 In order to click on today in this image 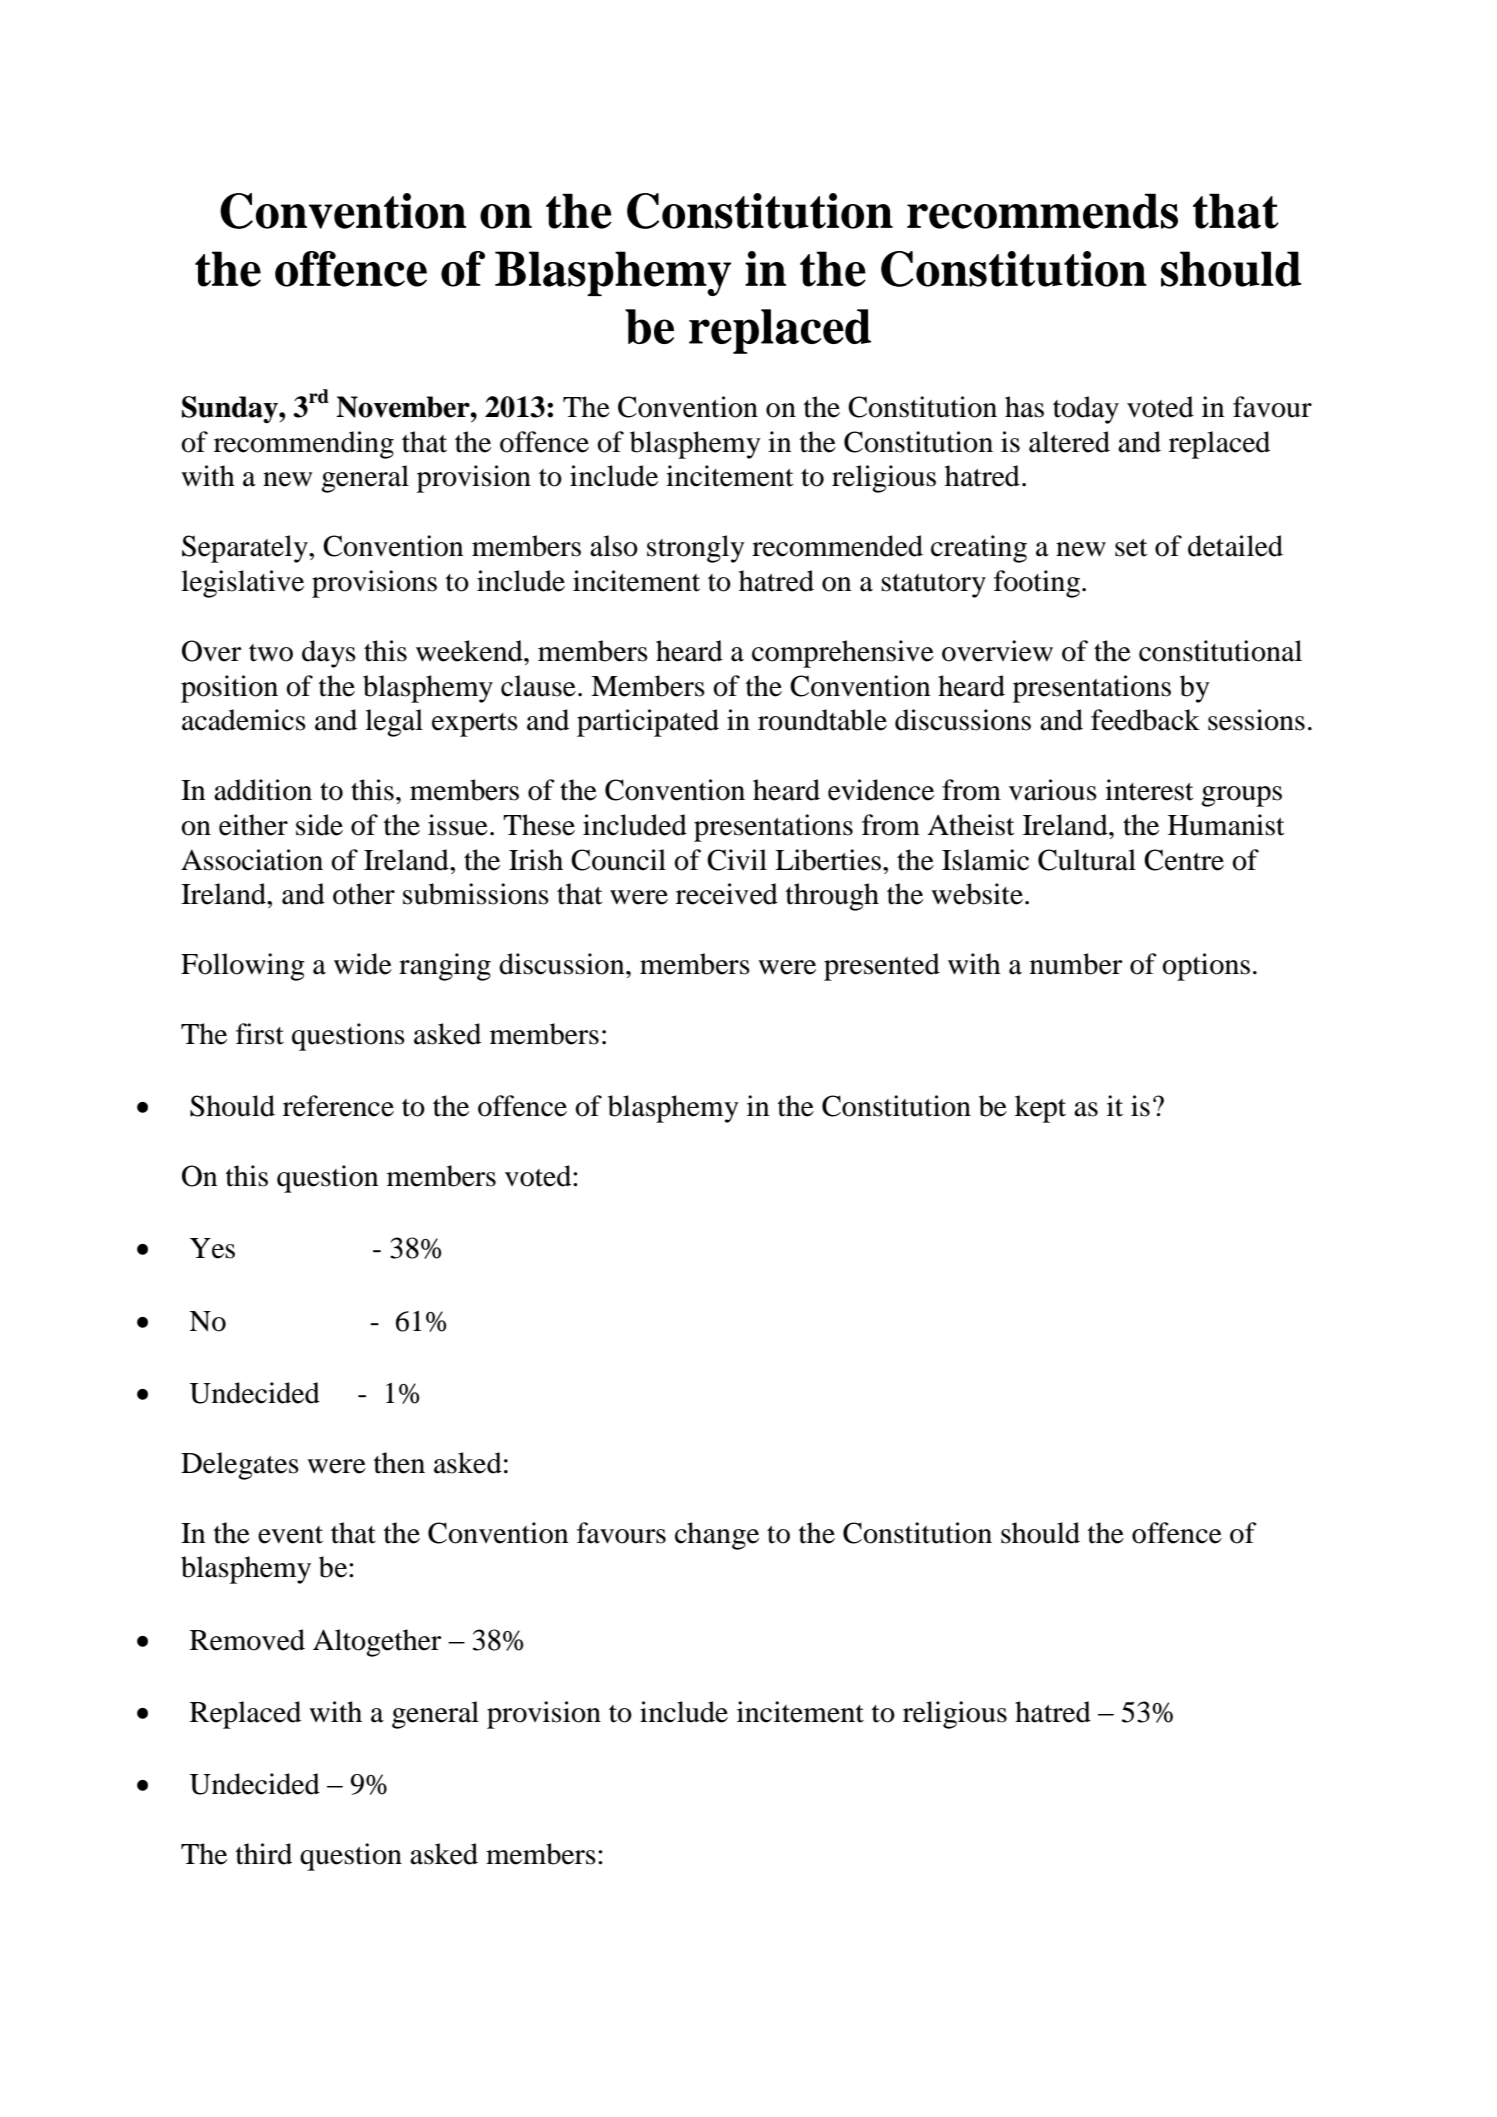, I will do `click(1086, 410)`.
